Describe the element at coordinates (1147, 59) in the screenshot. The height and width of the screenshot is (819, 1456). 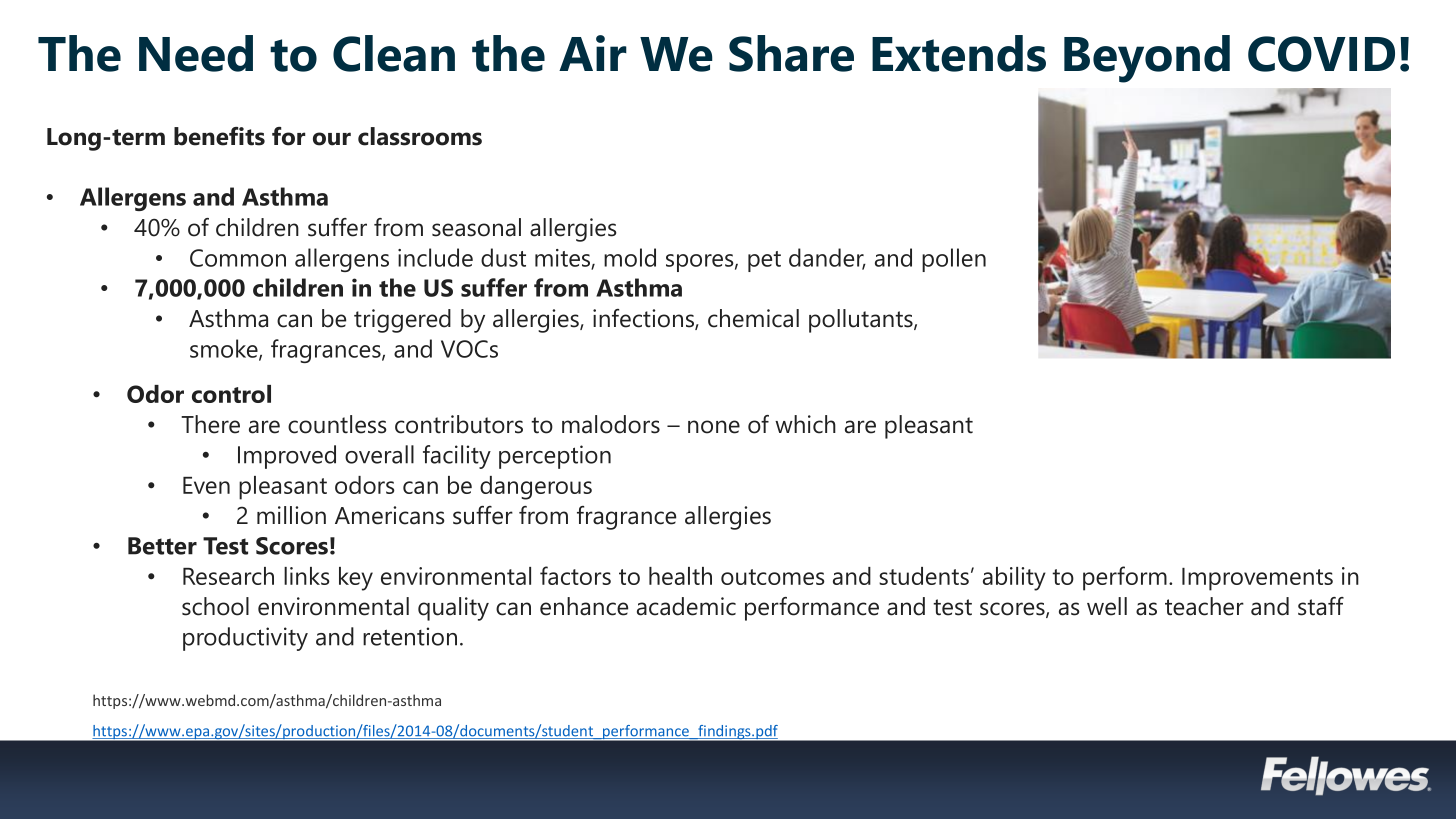
I see `Beyond` at that location.
